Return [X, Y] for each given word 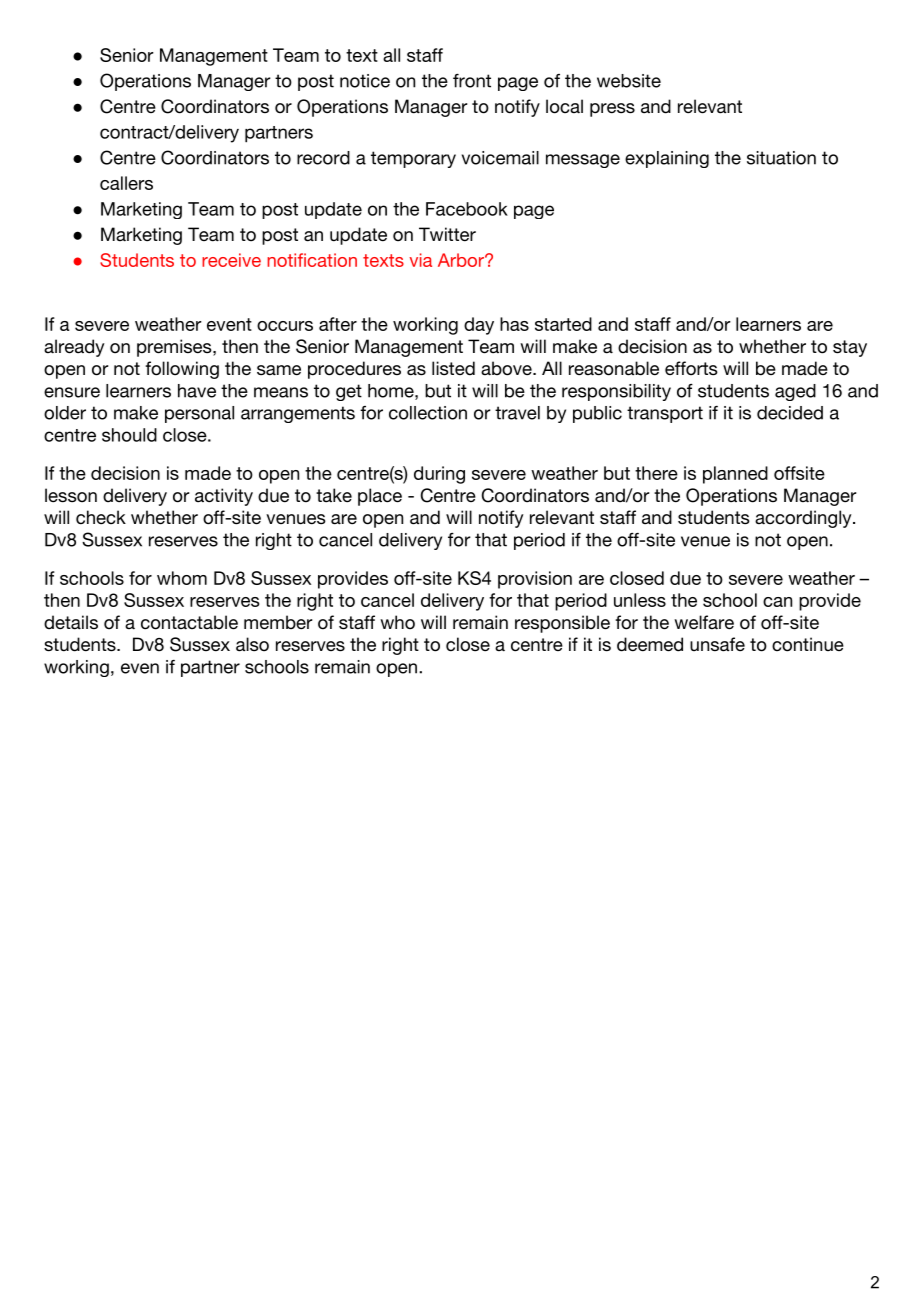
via [420, 260]
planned [735, 475]
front [472, 81]
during [439, 475]
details [71, 622]
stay [850, 348]
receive [231, 260]
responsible [562, 624]
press [612, 110]
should [129, 435]
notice [365, 81]
